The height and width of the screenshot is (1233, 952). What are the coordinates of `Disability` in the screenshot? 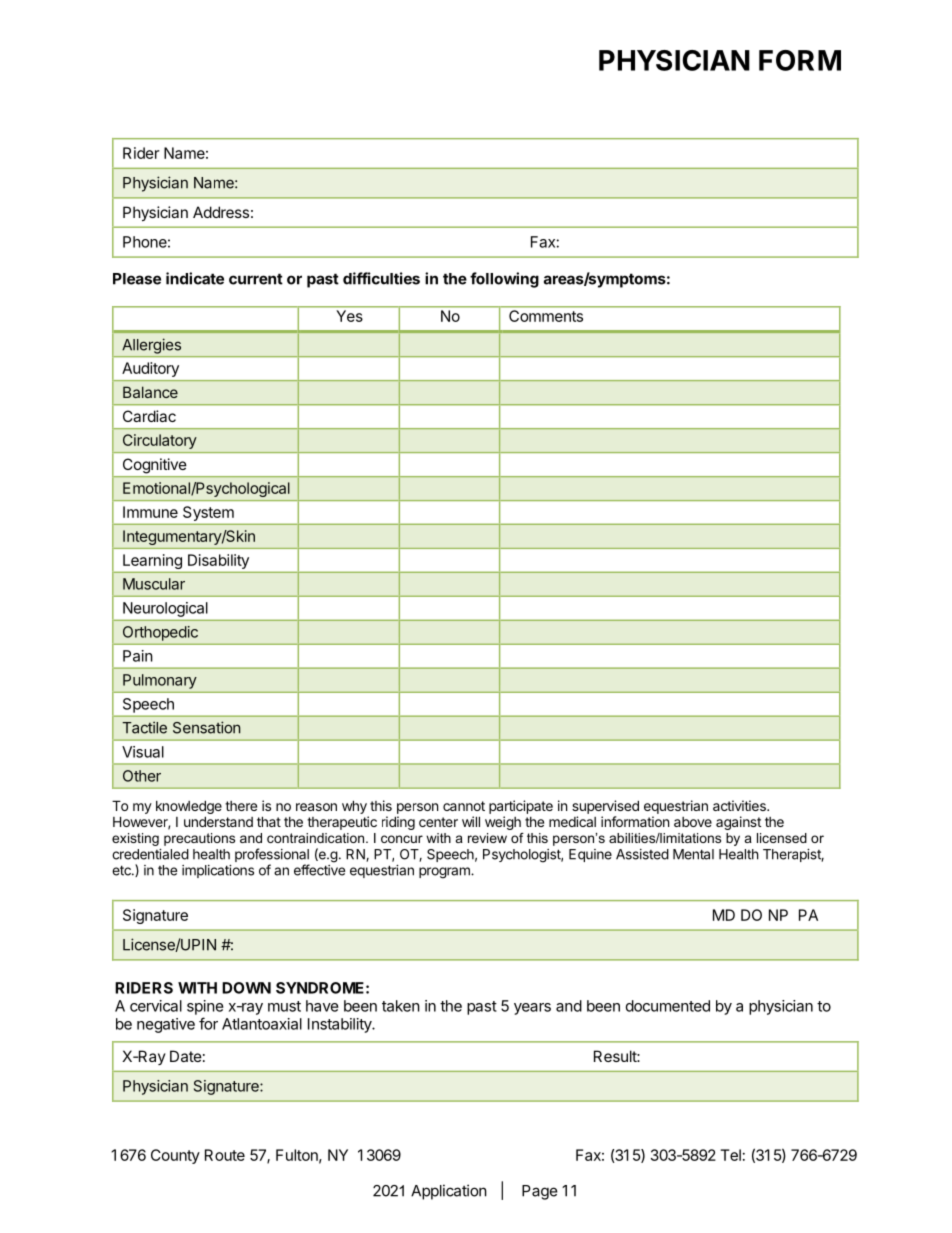 It's located at (218, 561).
